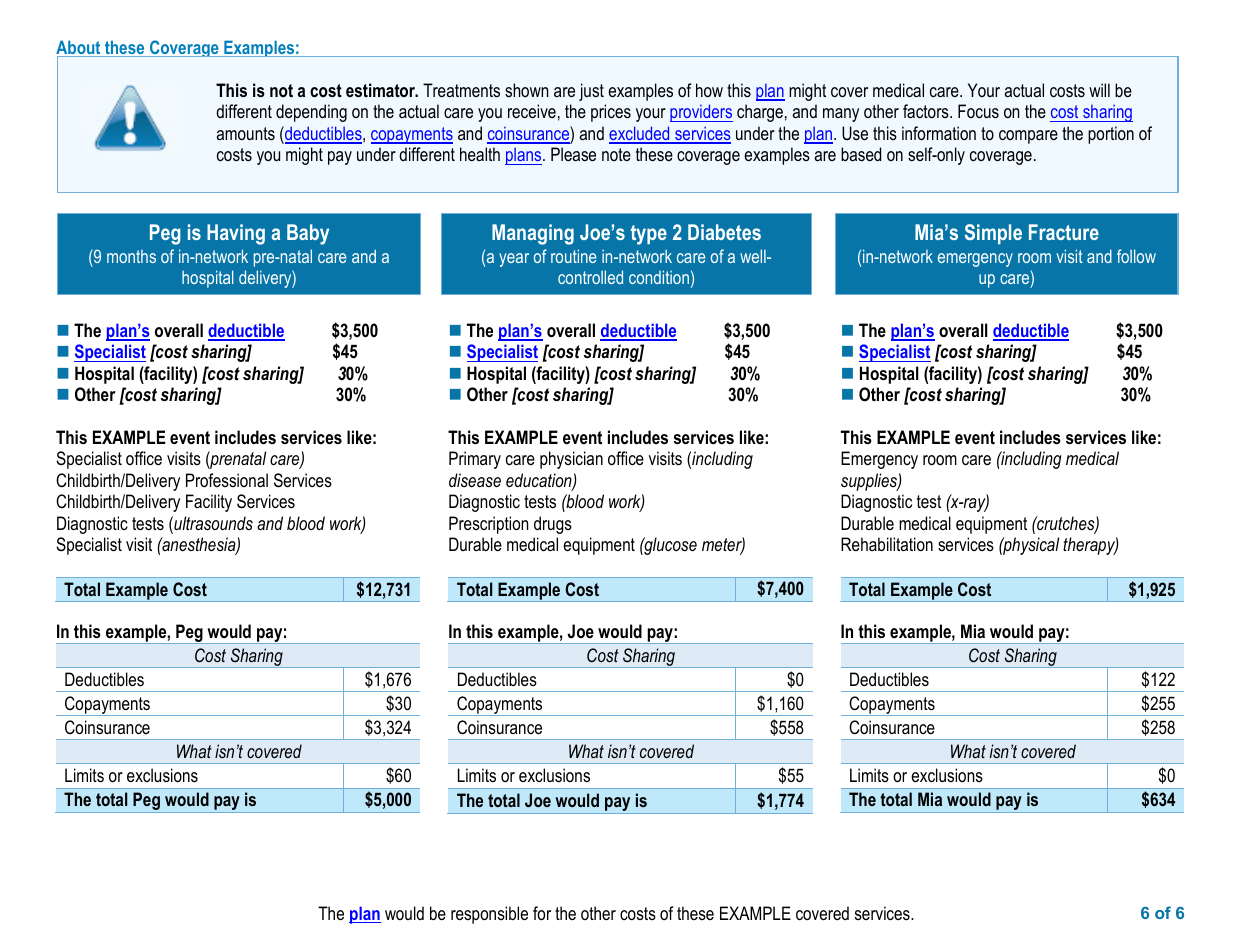  I want to click on drugs, so click(553, 525).
